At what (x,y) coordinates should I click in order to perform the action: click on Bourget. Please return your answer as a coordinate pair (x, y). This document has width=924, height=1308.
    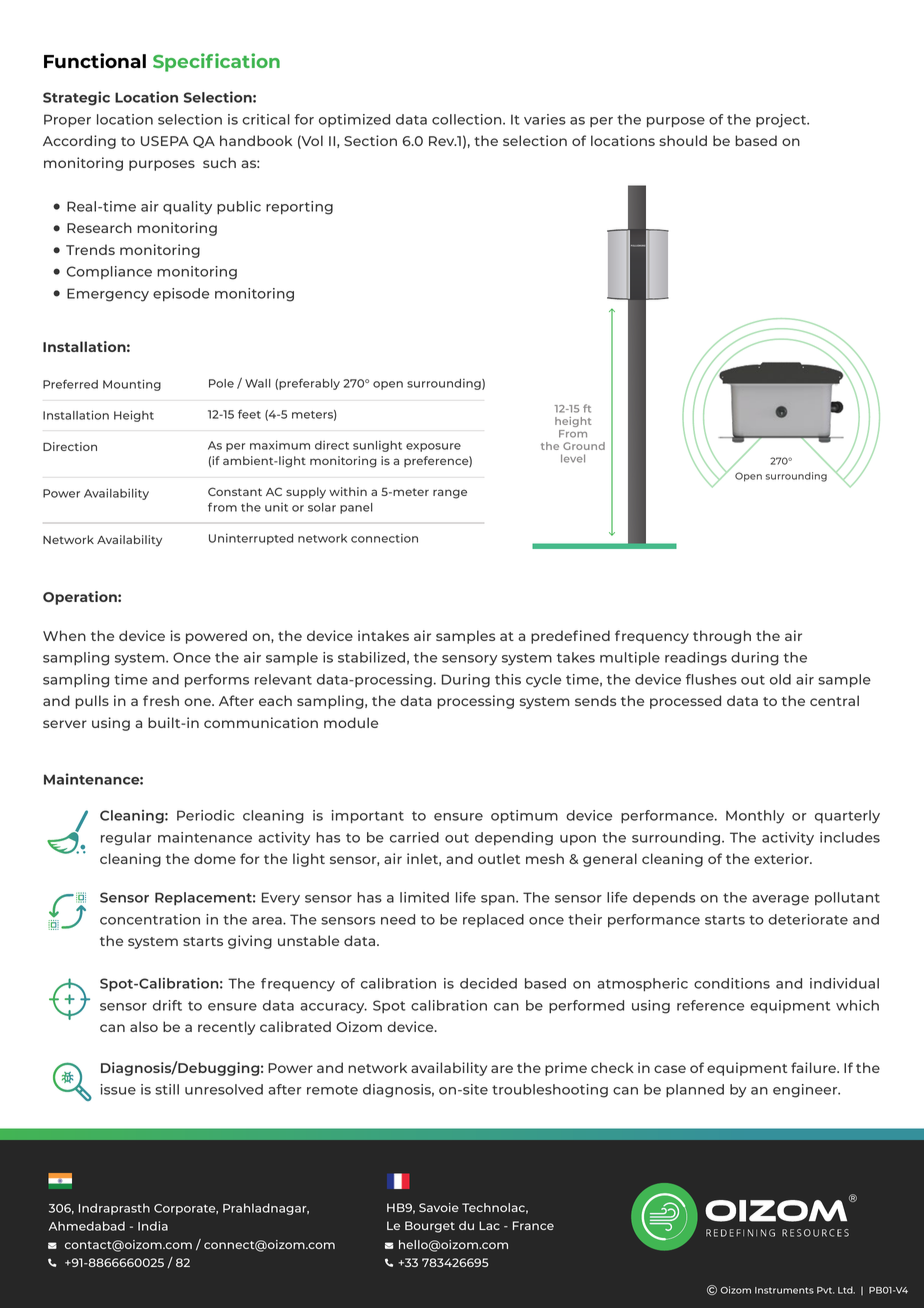
    Looking at the image, I should click on (430, 1227).
